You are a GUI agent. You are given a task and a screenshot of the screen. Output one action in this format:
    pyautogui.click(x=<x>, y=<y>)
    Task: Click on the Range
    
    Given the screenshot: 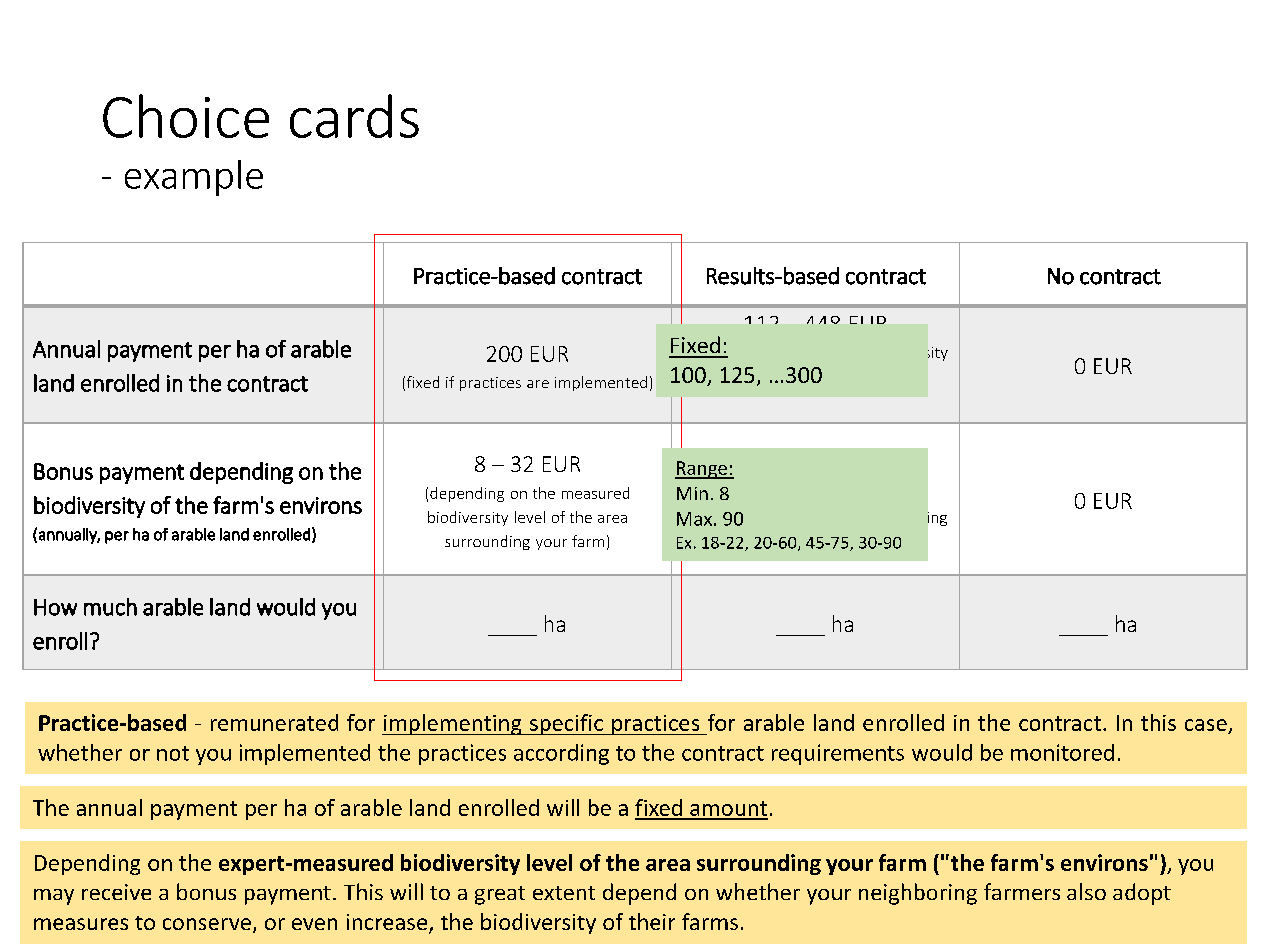 What is the action you would take?
    pyautogui.click(x=702, y=470)
